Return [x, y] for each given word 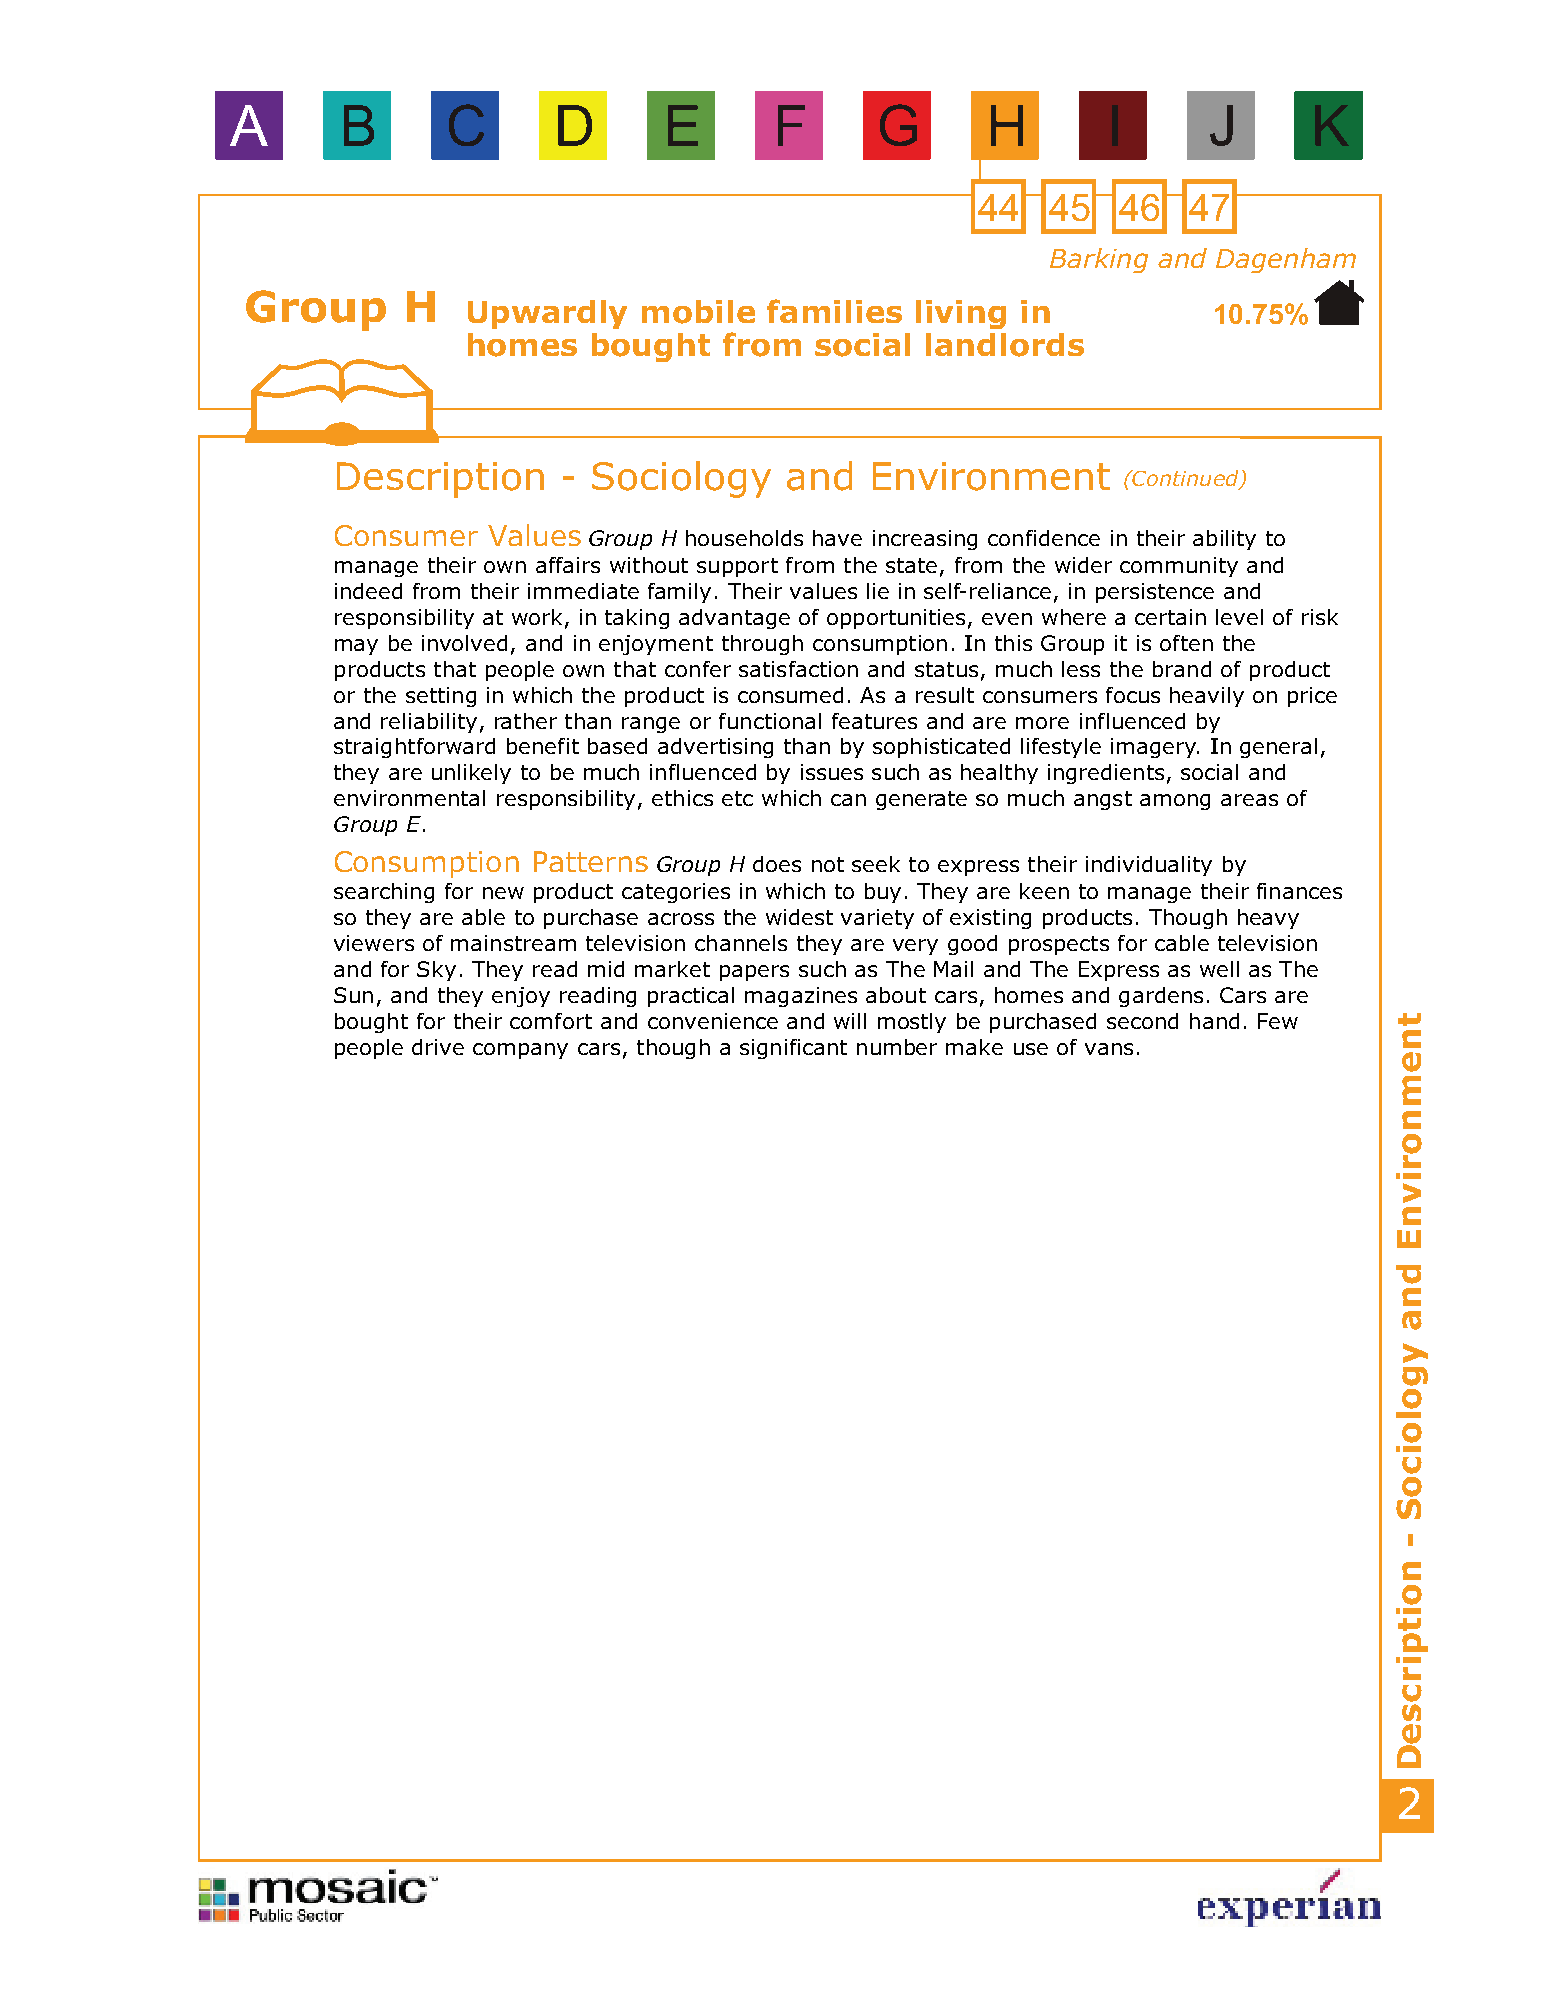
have [837, 538]
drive [438, 1047]
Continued [1186, 479]
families [834, 311]
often [1186, 643]
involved [464, 643]
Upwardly [547, 314]
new [503, 893]
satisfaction [798, 669]
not [828, 864]
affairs [568, 565]
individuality [1149, 866]
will [850, 1021]
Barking [1099, 260]
